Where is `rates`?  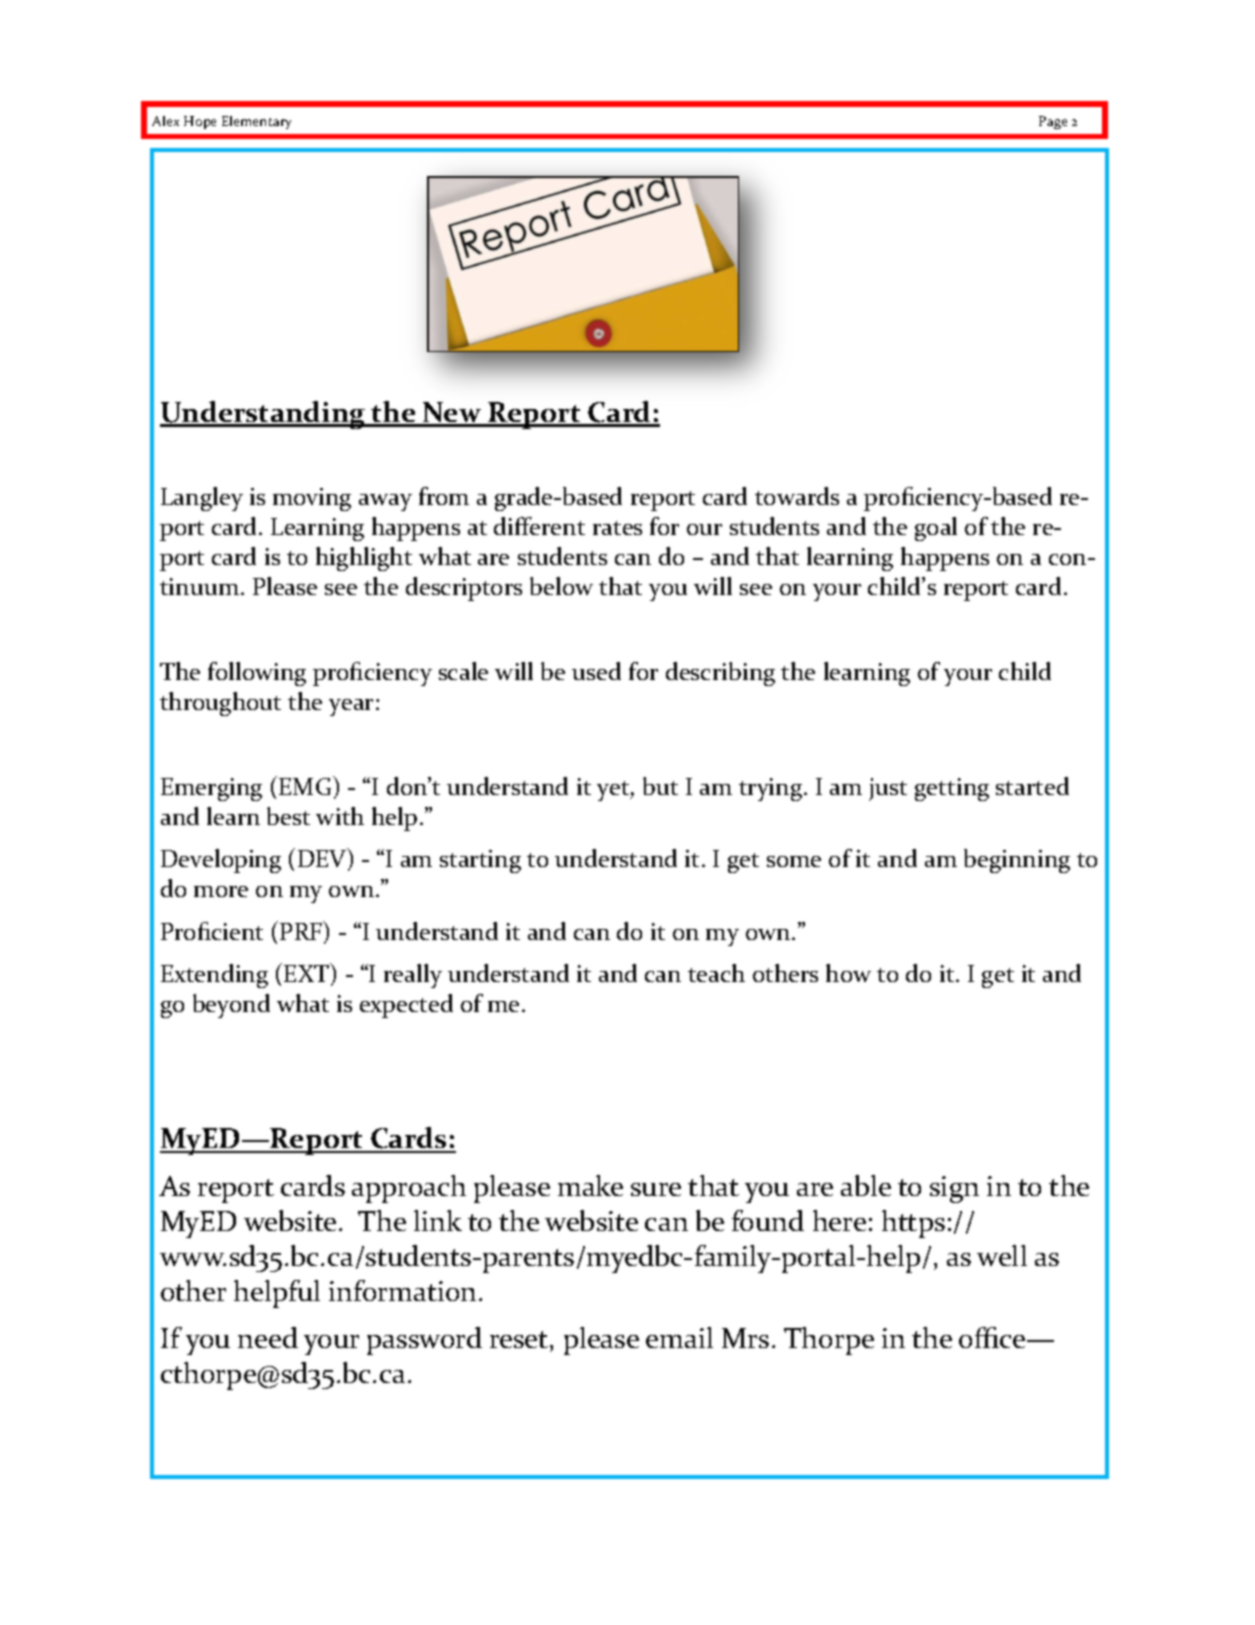 rates is located at coordinates (617, 528).
